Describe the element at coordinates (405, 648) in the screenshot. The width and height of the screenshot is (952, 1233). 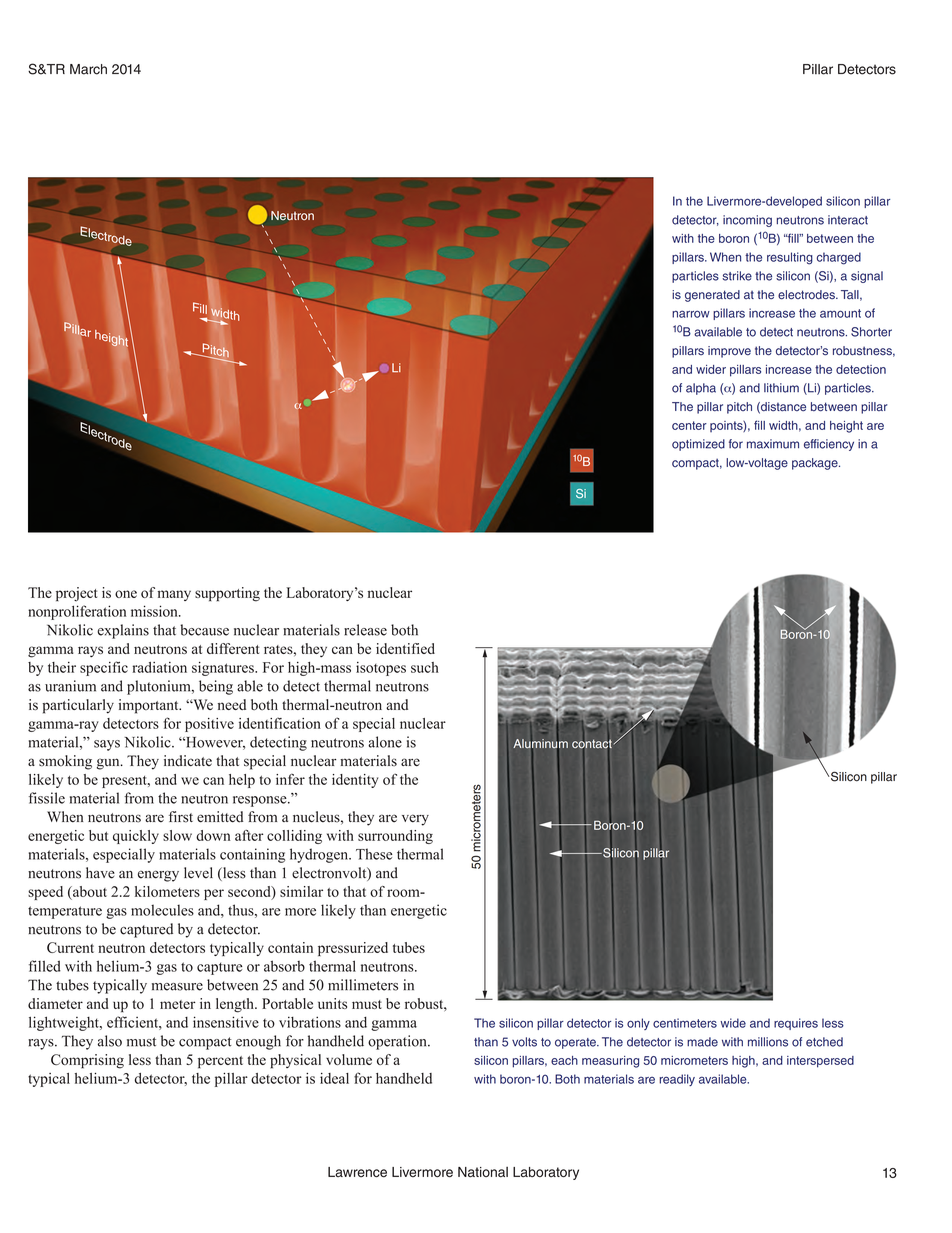
I see `identified` at that location.
